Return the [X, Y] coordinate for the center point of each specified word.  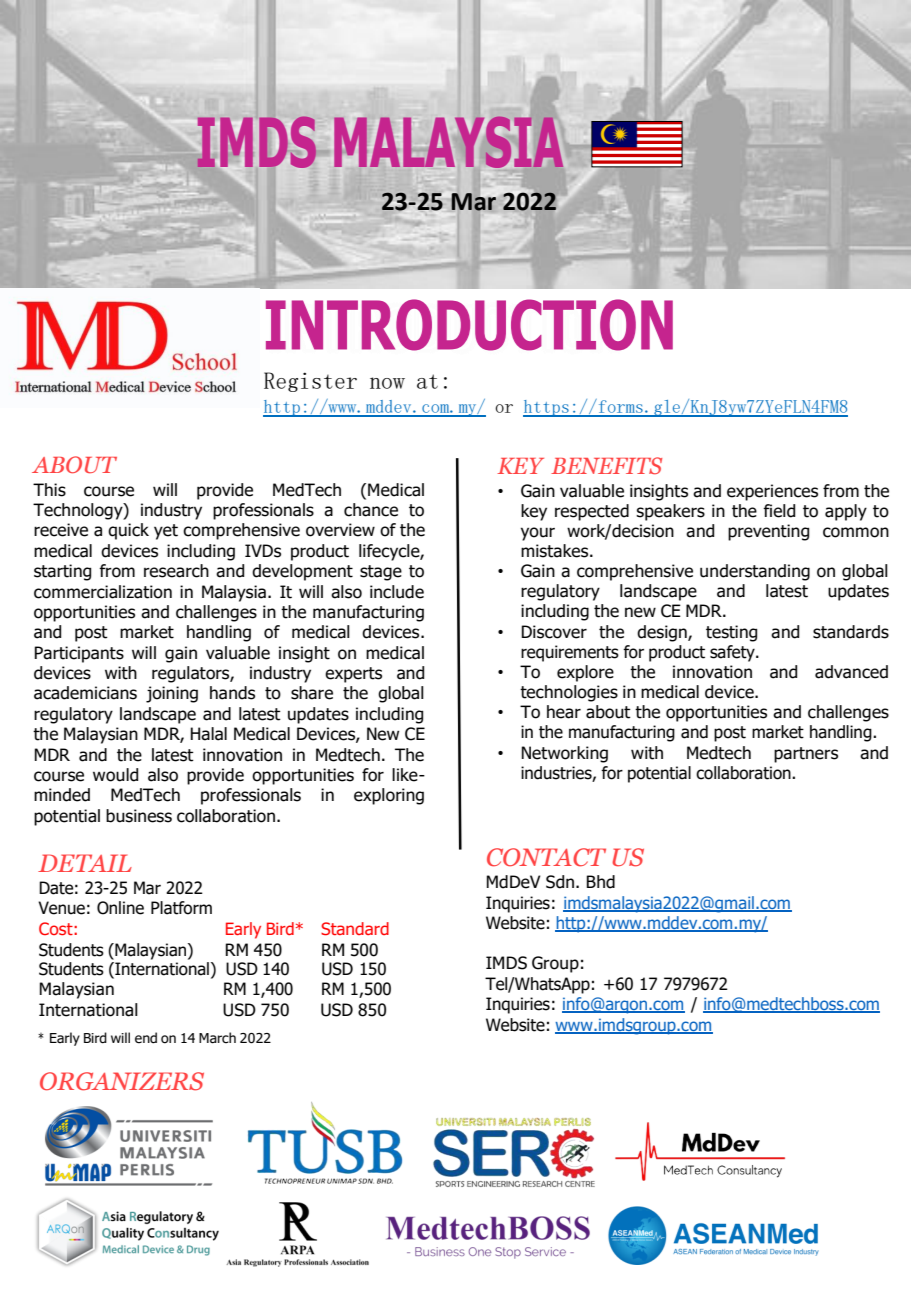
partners [806, 755]
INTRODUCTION [469, 325]
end [146, 1038]
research [176, 571]
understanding [755, 572]
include [397, 592]
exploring [389, 796]
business [139, 816]
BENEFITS [606, 466]
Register [310, 382]
